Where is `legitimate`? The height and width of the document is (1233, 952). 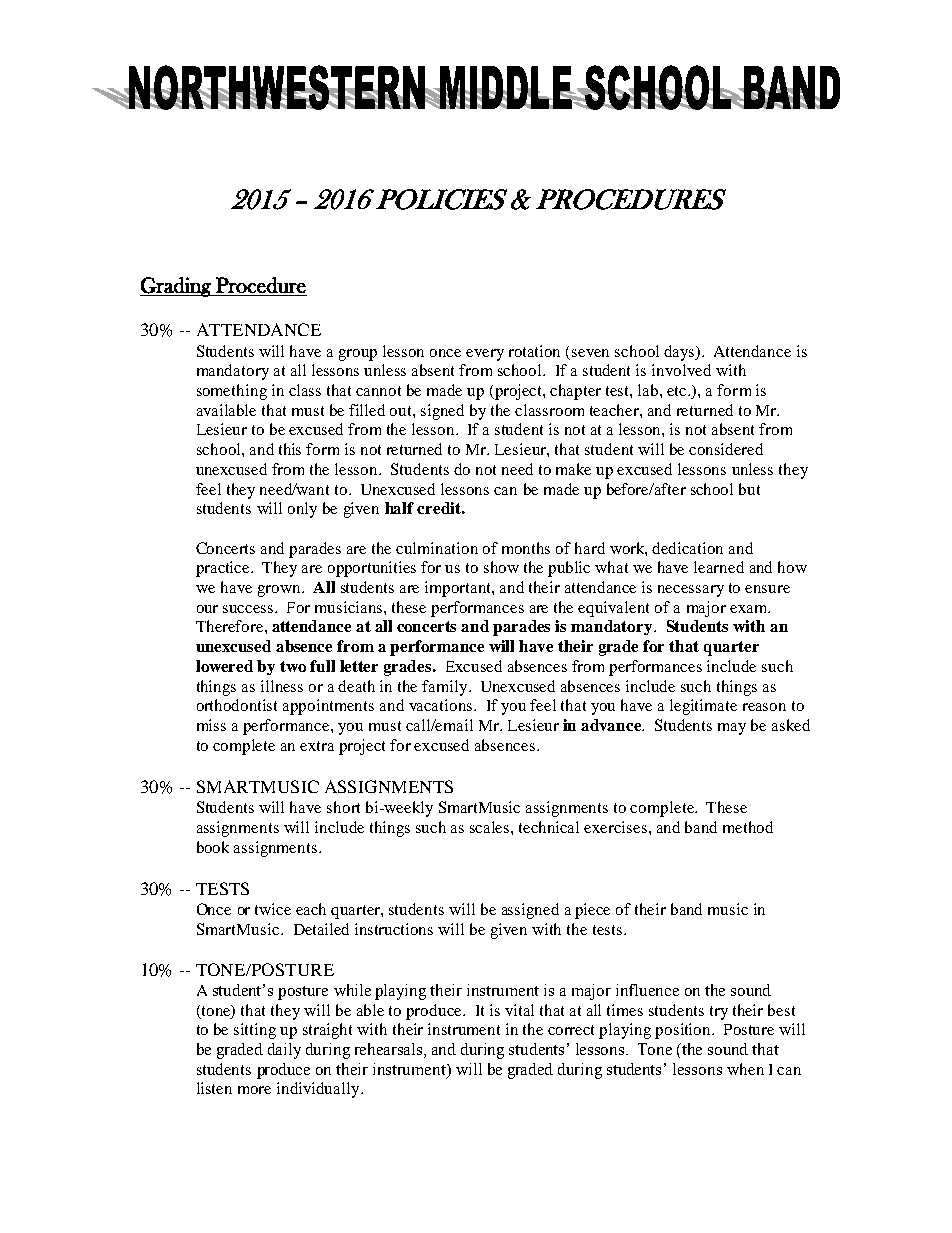
legitimate is located at coordinates (703, 707).
